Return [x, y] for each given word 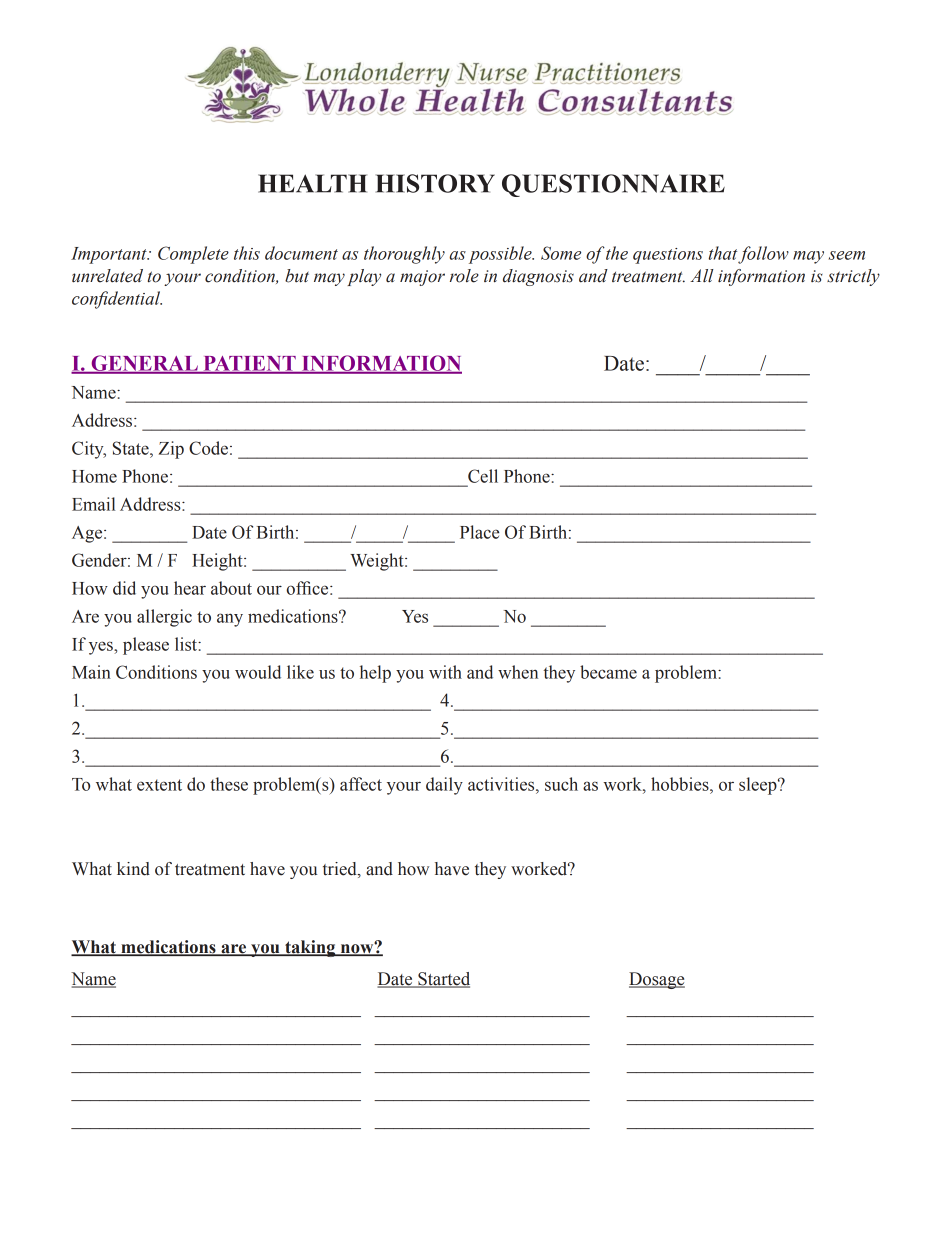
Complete [193, 255]
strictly [853, 277]
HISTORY [435, 183]
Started [443, 980]
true [189, 1044]
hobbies [681, 784]
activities [502, 784]
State [132, 448]
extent [159, 785]
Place [479, 532]
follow [763, 255]
